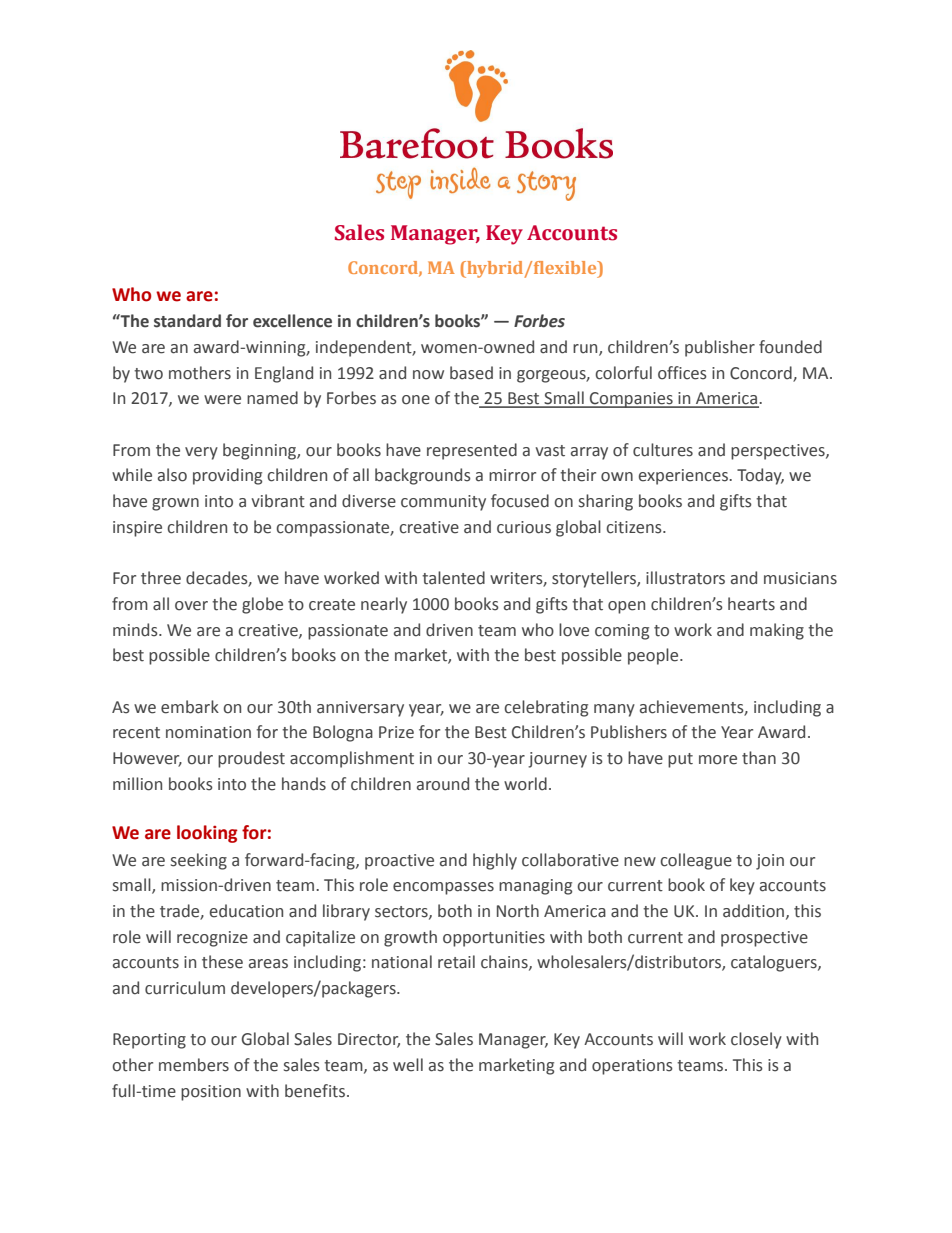  Describe the element at coordinates (682, 373) in the page. I see `offices` at that location.
